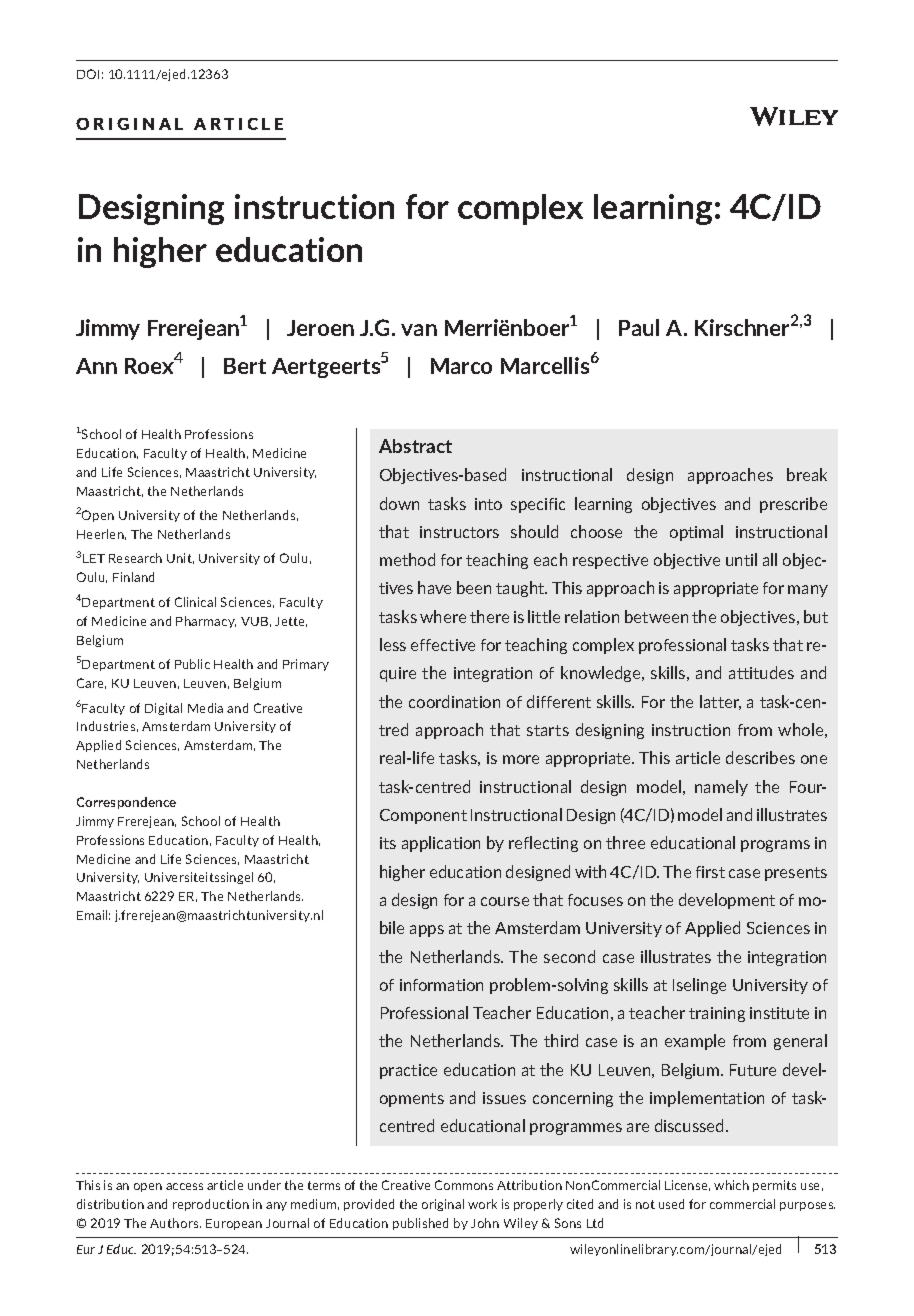 The height and width of the screenshot is (1316, 914). I want to click on namely, so click(721, 788).
